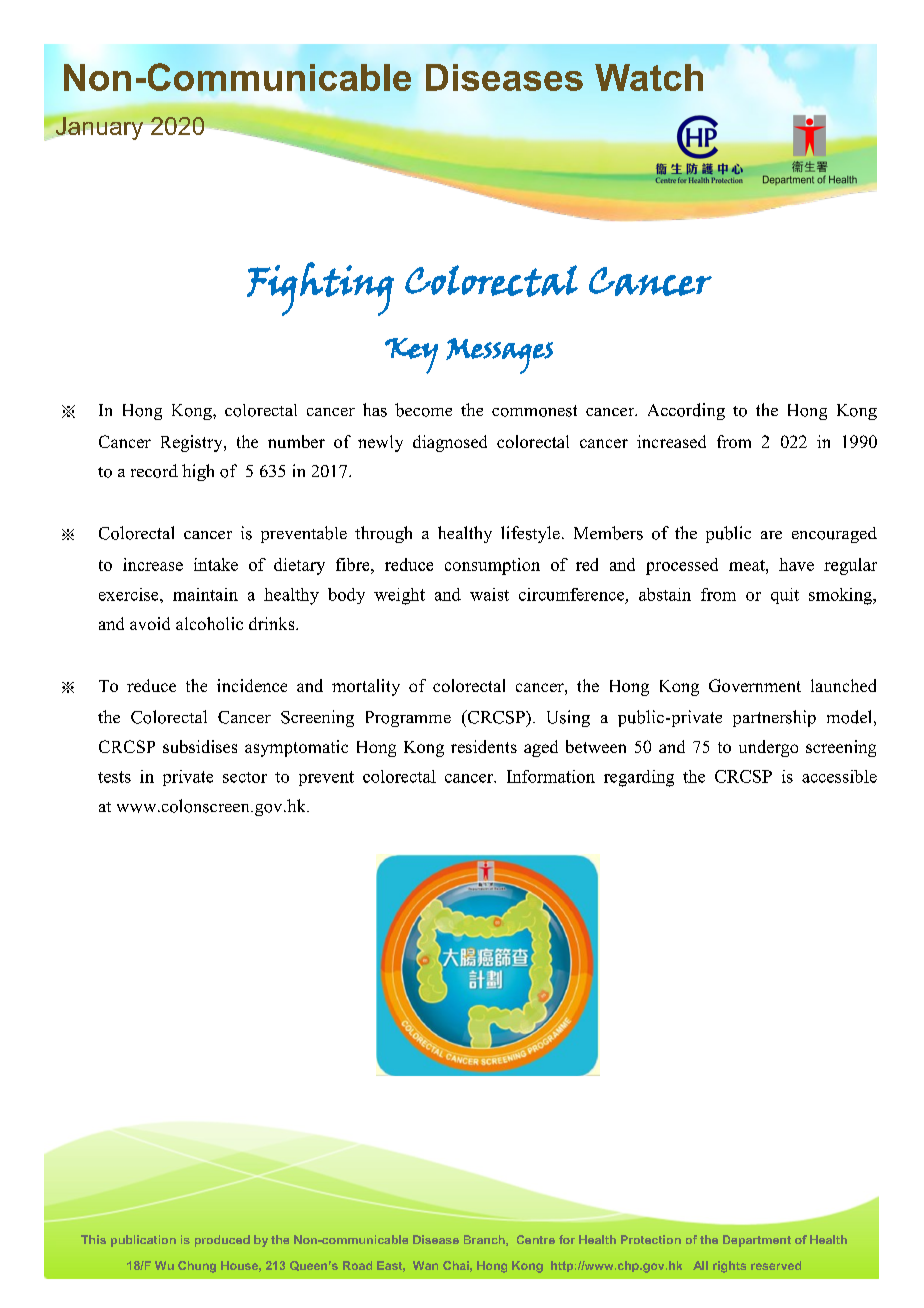  What do you see at coordinates (222, 1241) in the screenshot?
I see `produced` at bounding box center [222, 1241].
